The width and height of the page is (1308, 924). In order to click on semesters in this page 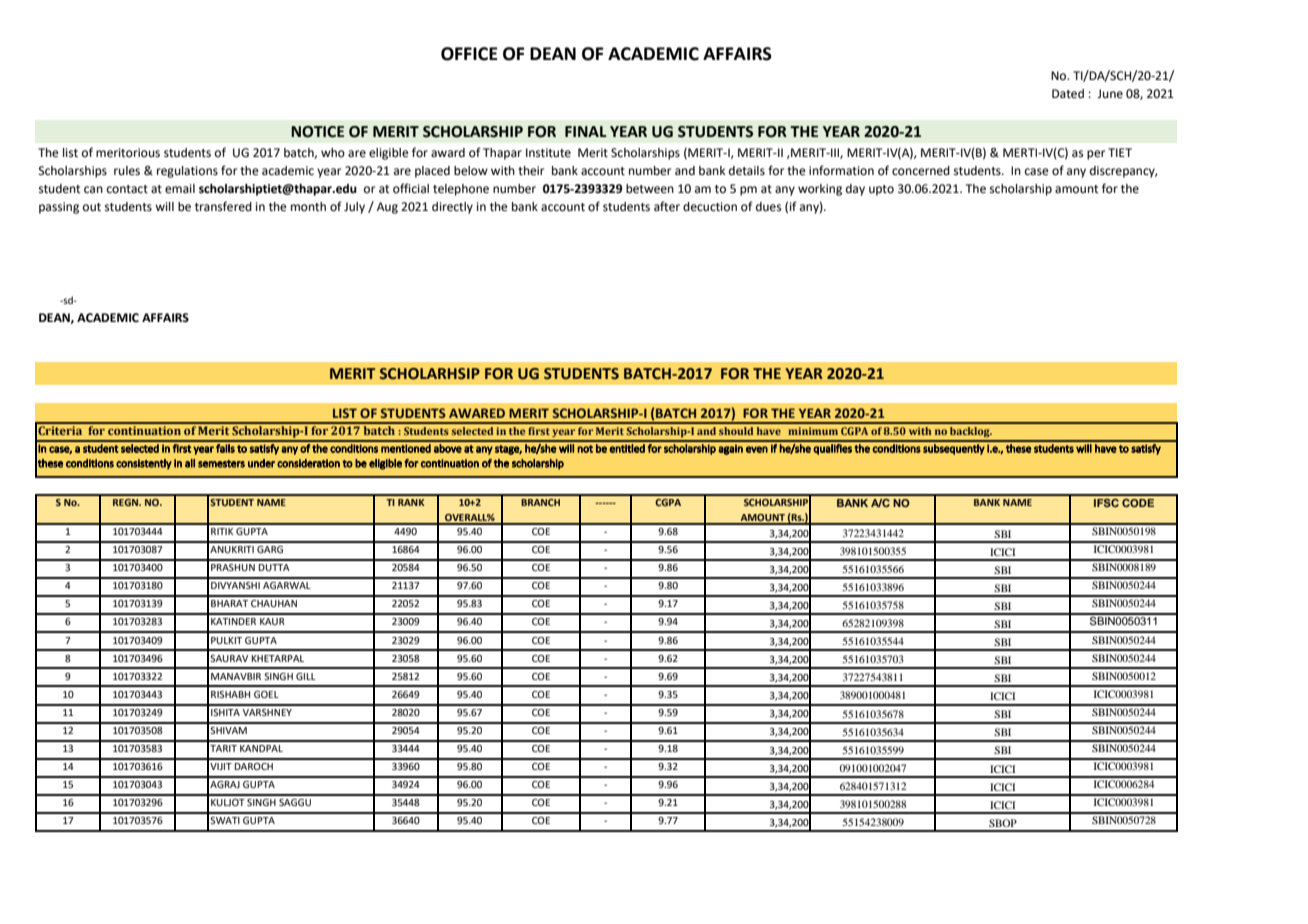, I will do `click(221, 464)`.
